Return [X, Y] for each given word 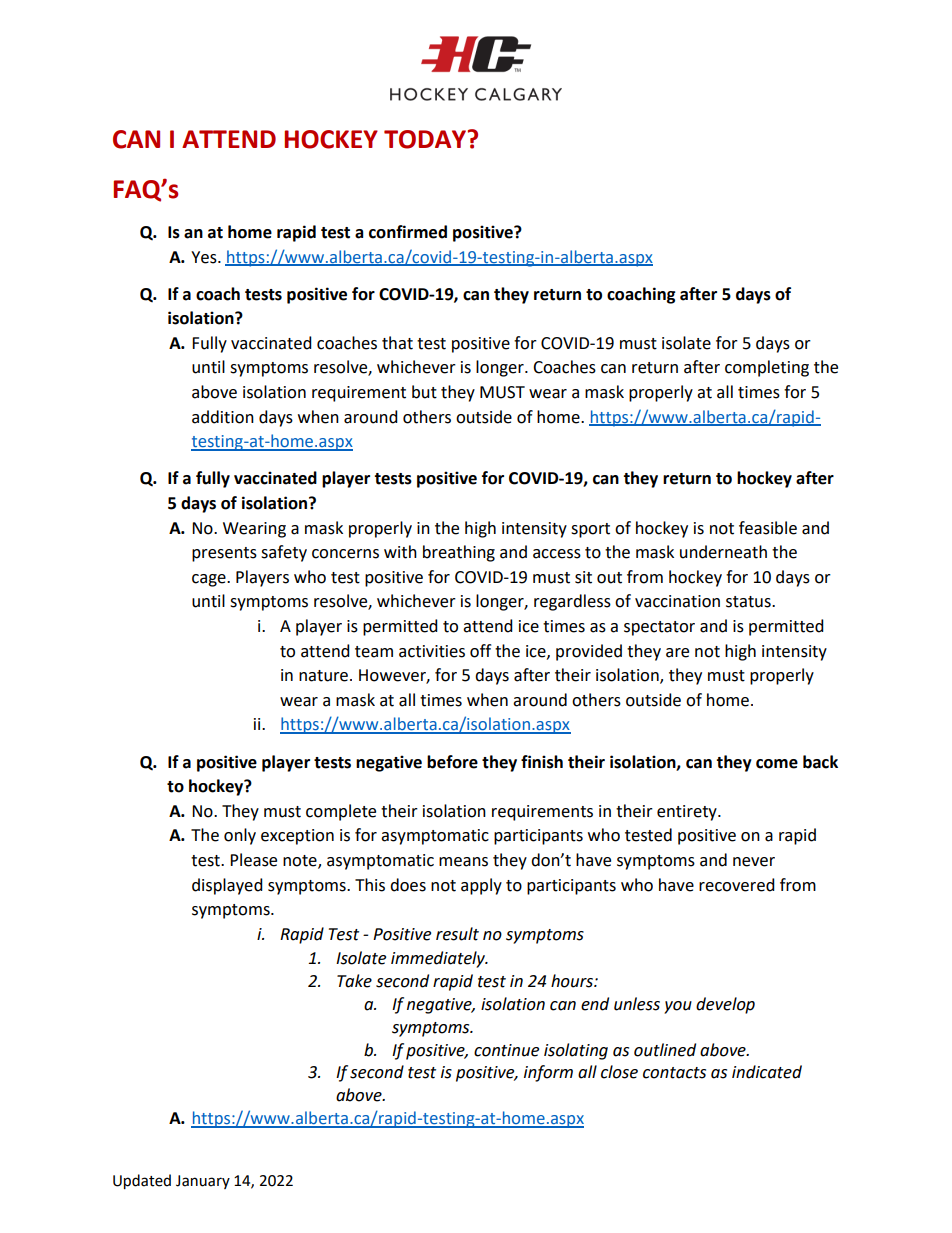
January [203, 1182]
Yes [205, 257]
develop [725, 1005]
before [452, 762]
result [457, 934]
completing [767, 368]
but [424, 392]
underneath [723, 552]
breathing [459, 553]
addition [223, 417]
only [240, 836]
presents [224, 554]
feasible [768, 528]
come [777, 764]
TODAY [426, 139]
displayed [227, 886]
